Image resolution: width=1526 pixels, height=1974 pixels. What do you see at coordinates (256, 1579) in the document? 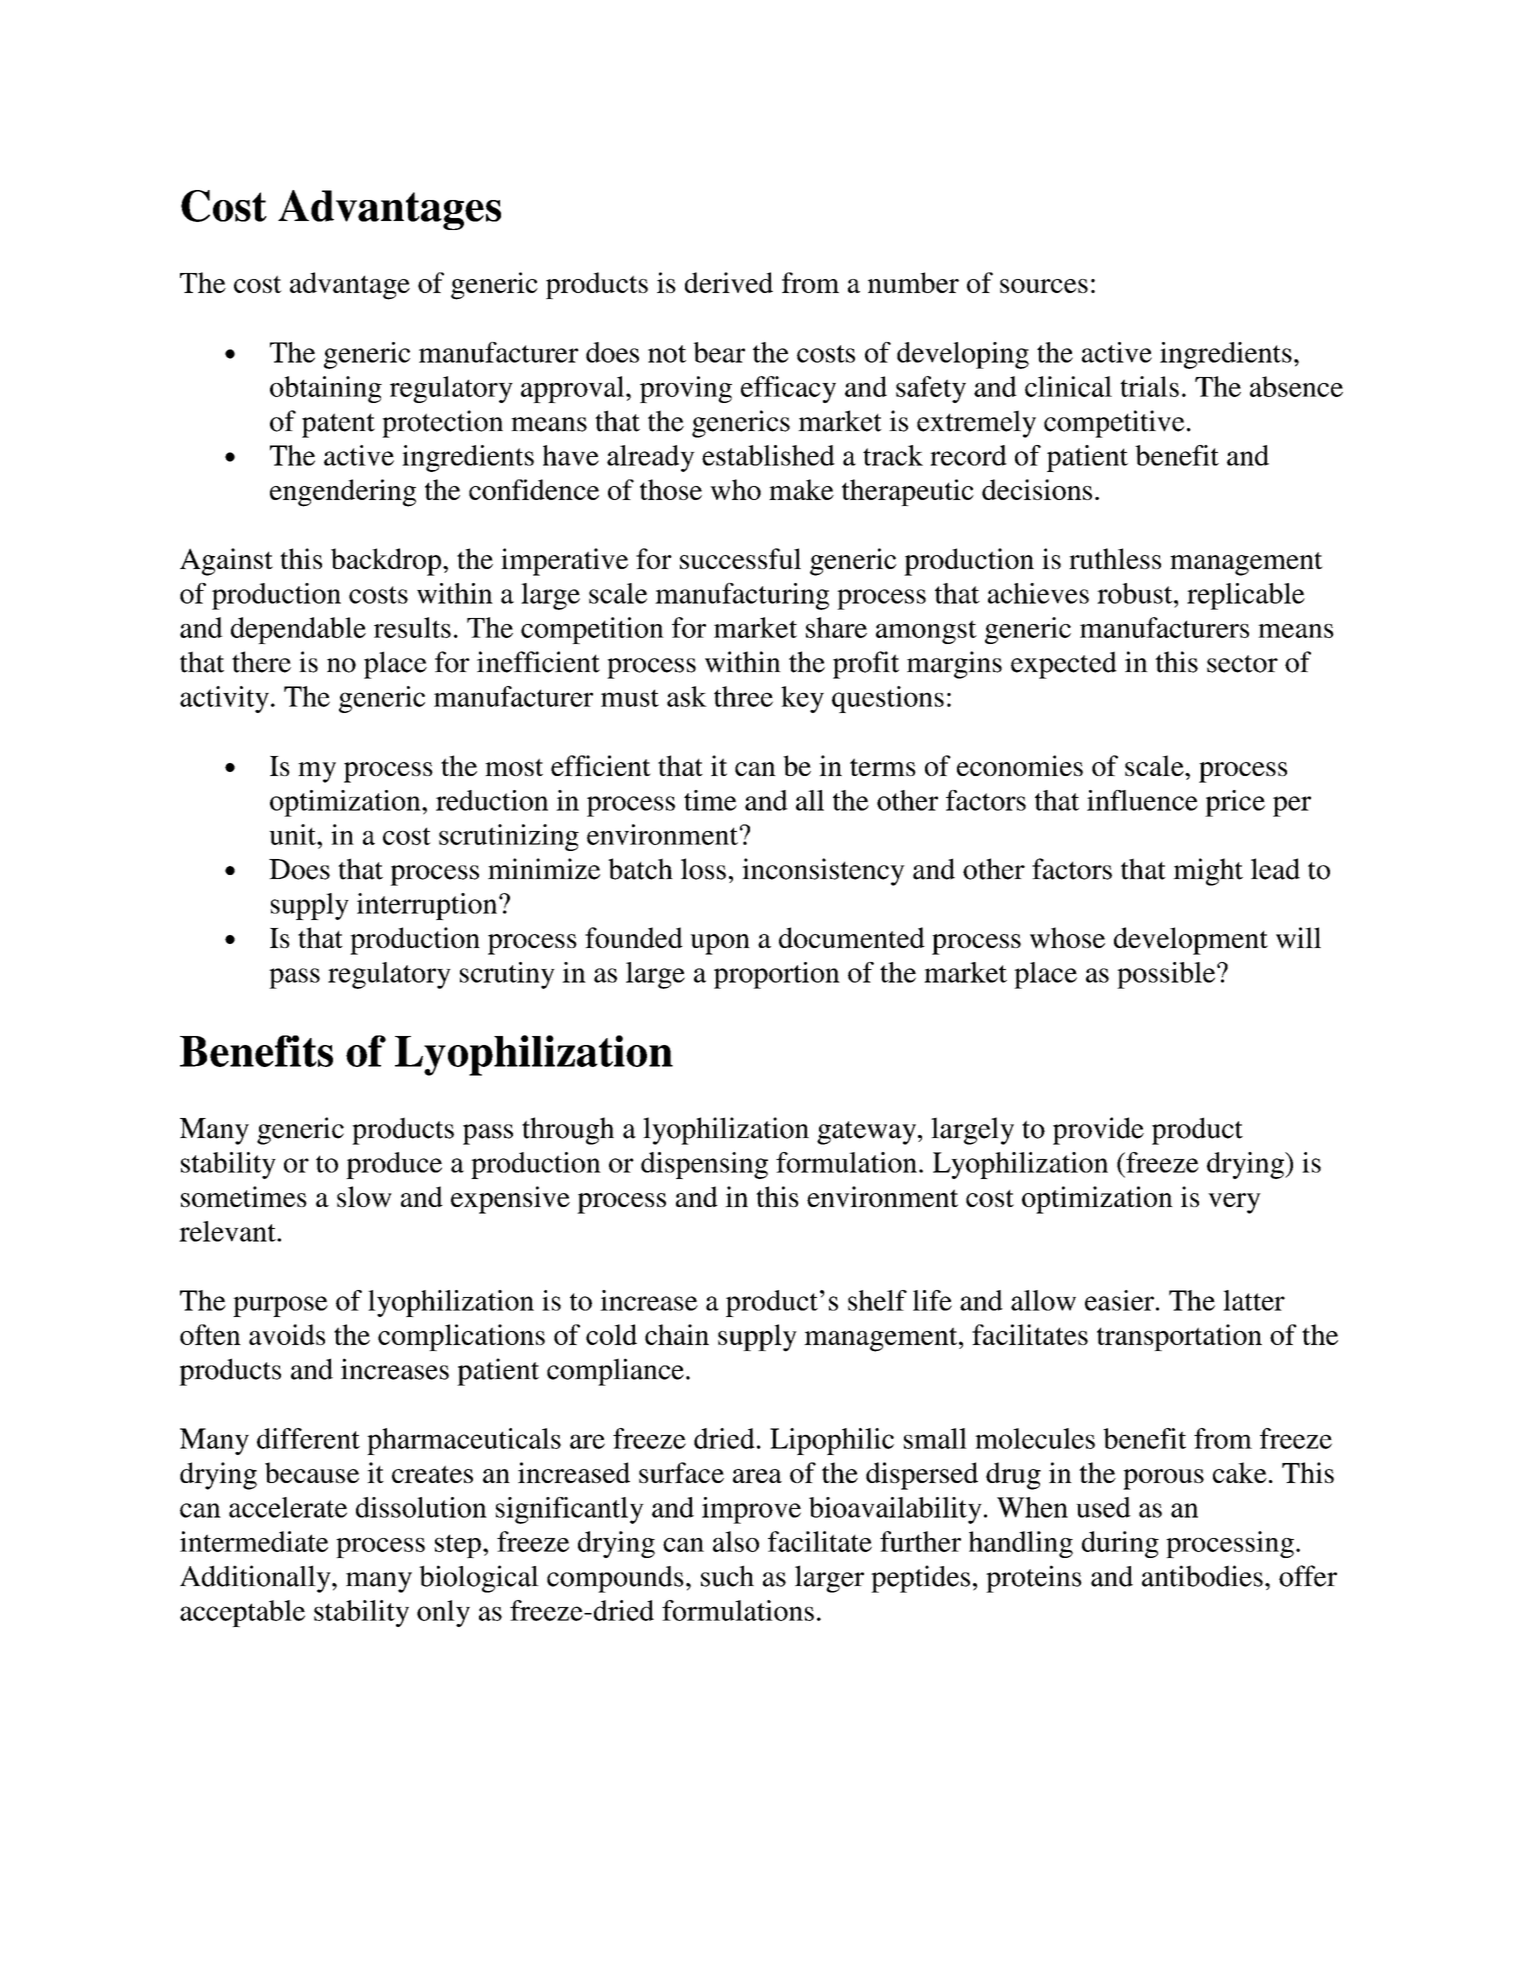
I see `Additionally` at bounding box center [256, 1579].
